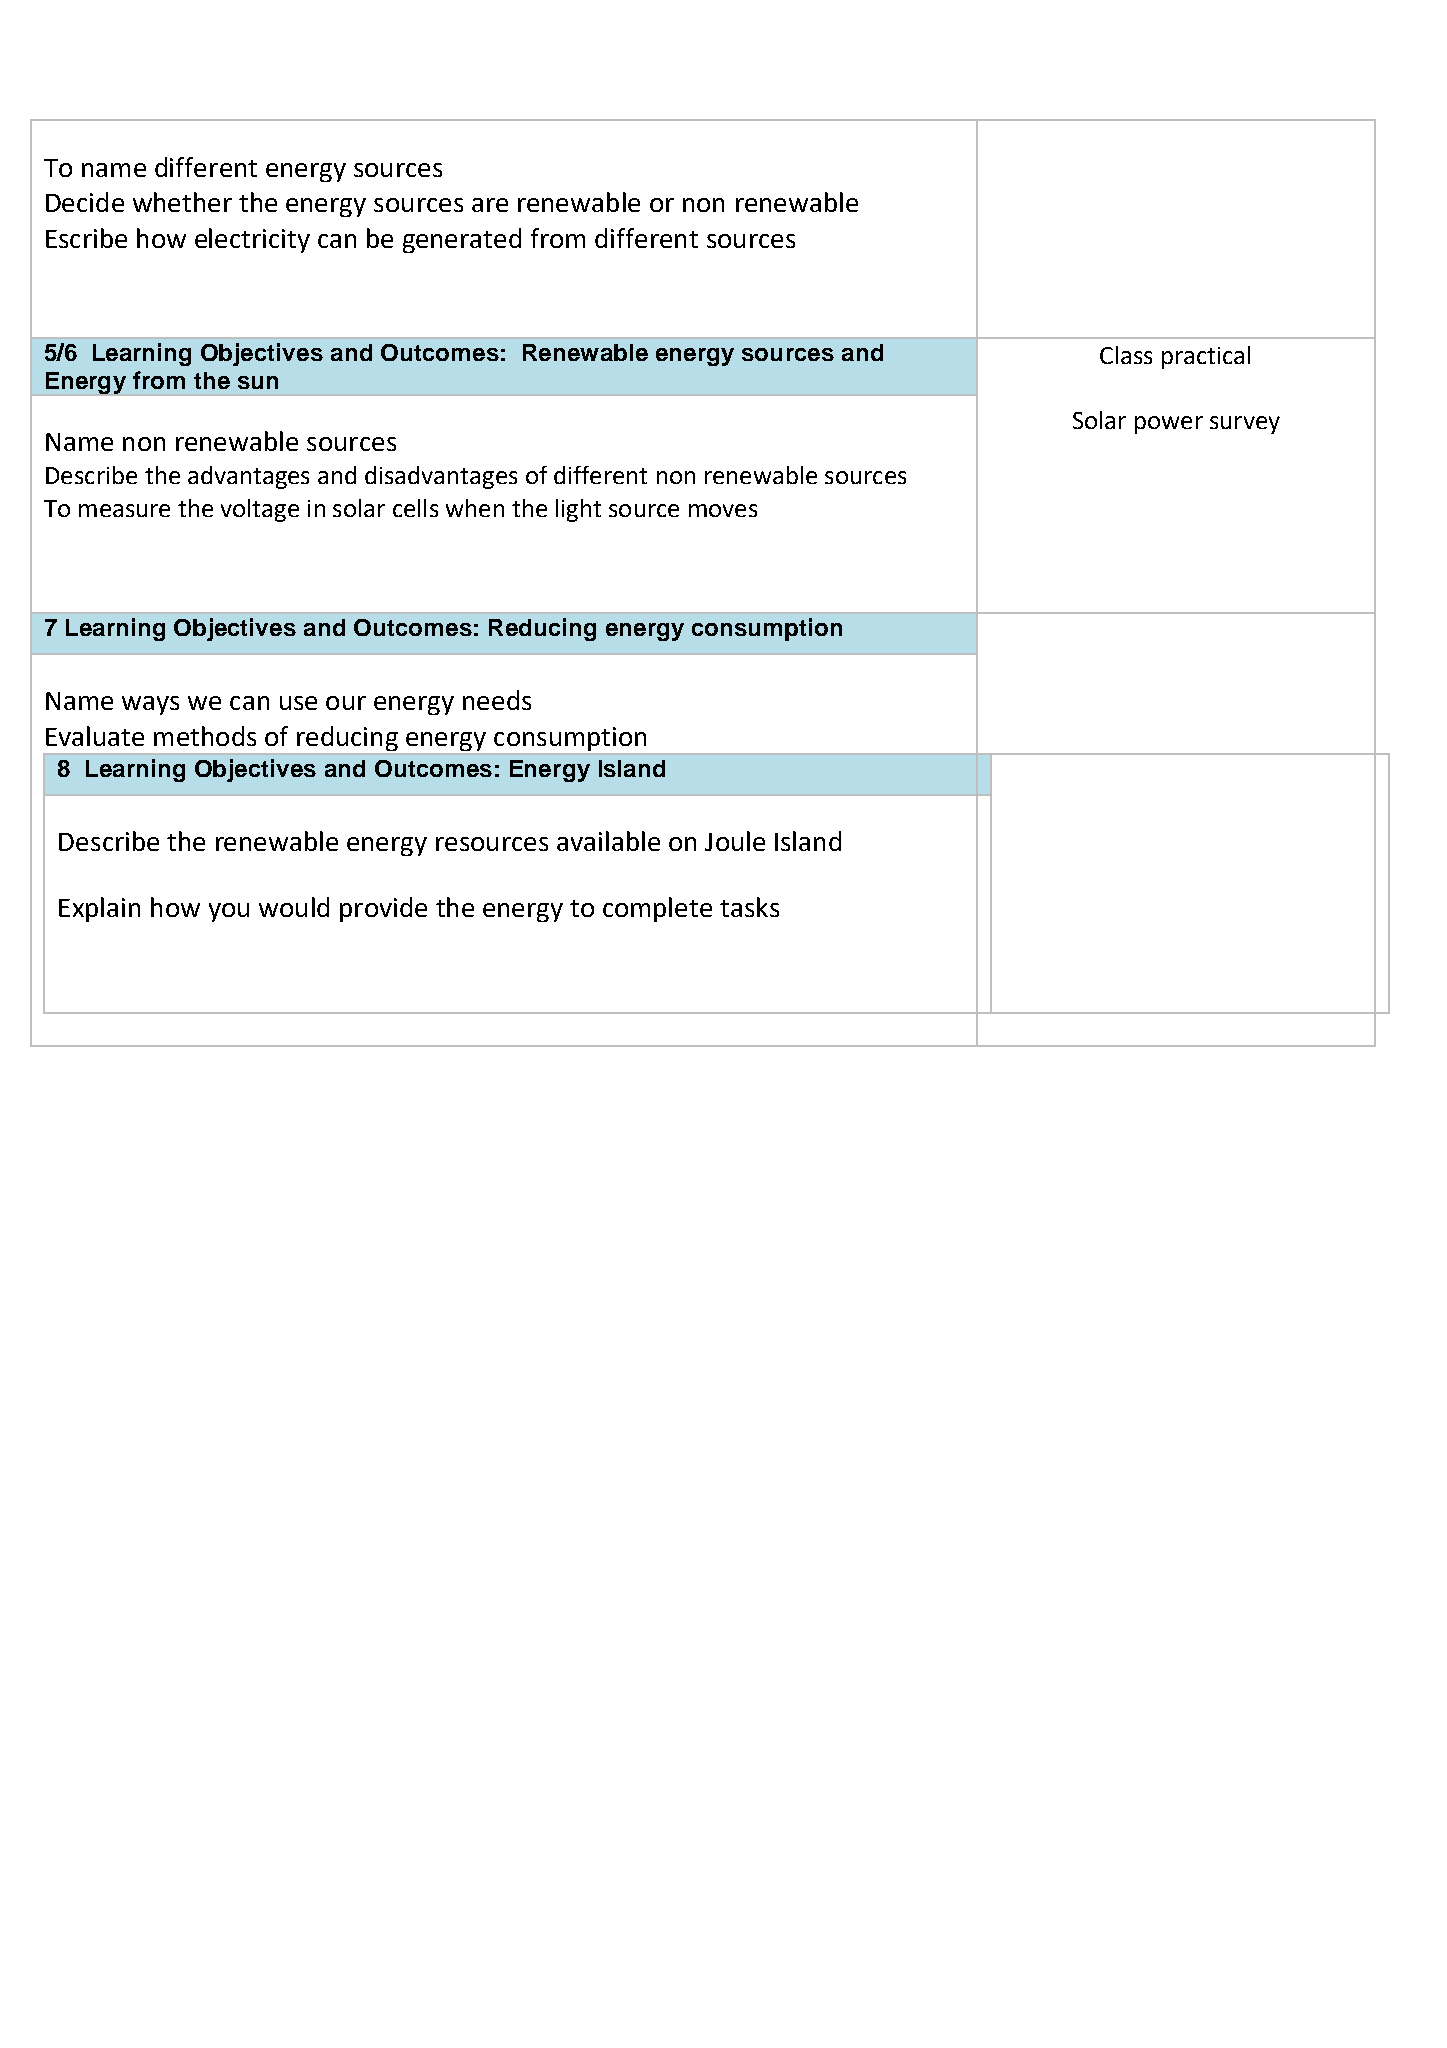 This page has height=2048, width=1447. I want to click on Joule, so click(735, 841).
